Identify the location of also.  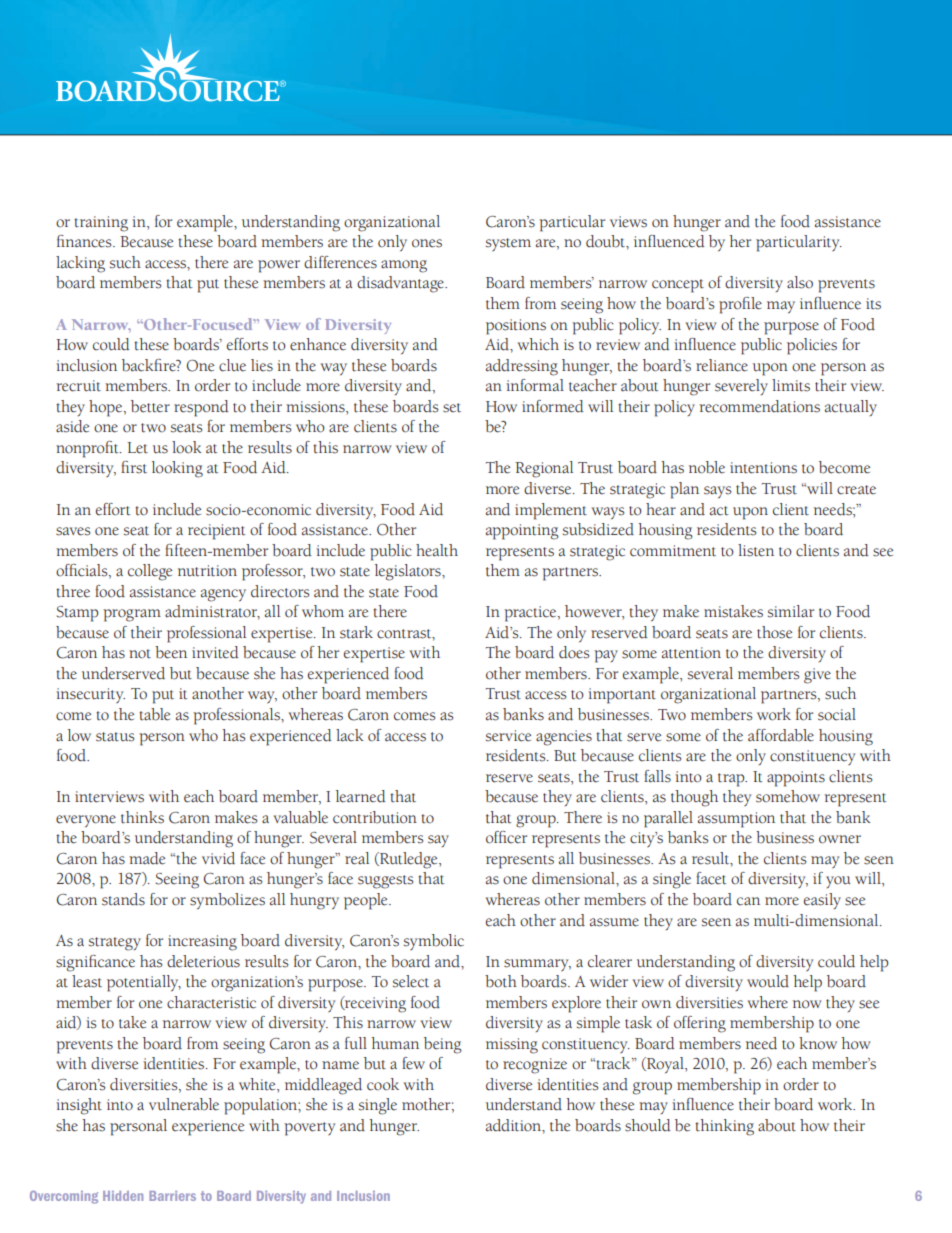
(800, 282).
